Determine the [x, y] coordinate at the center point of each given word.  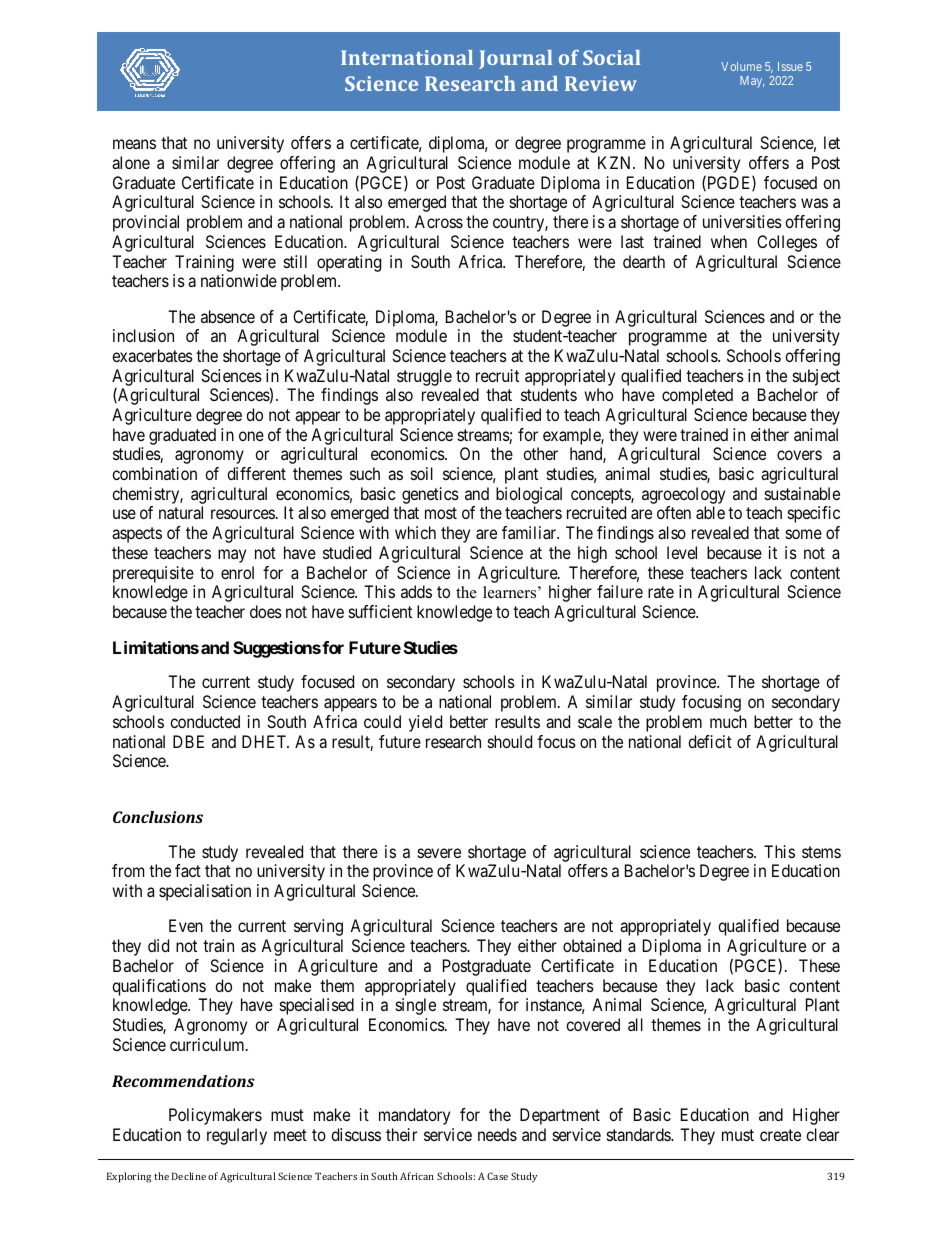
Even [186, 925]
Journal [515, 59]
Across [439, 221]
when [729, 241]
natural [181, 512]
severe [439, 853]
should [510, 741]
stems [821, 852]
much [728, 721]
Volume [741, 66]
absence [228, 316]
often [674, 512]
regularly [237, 1136]
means [134, 144]
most [441, 513]
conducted [205, 721]
